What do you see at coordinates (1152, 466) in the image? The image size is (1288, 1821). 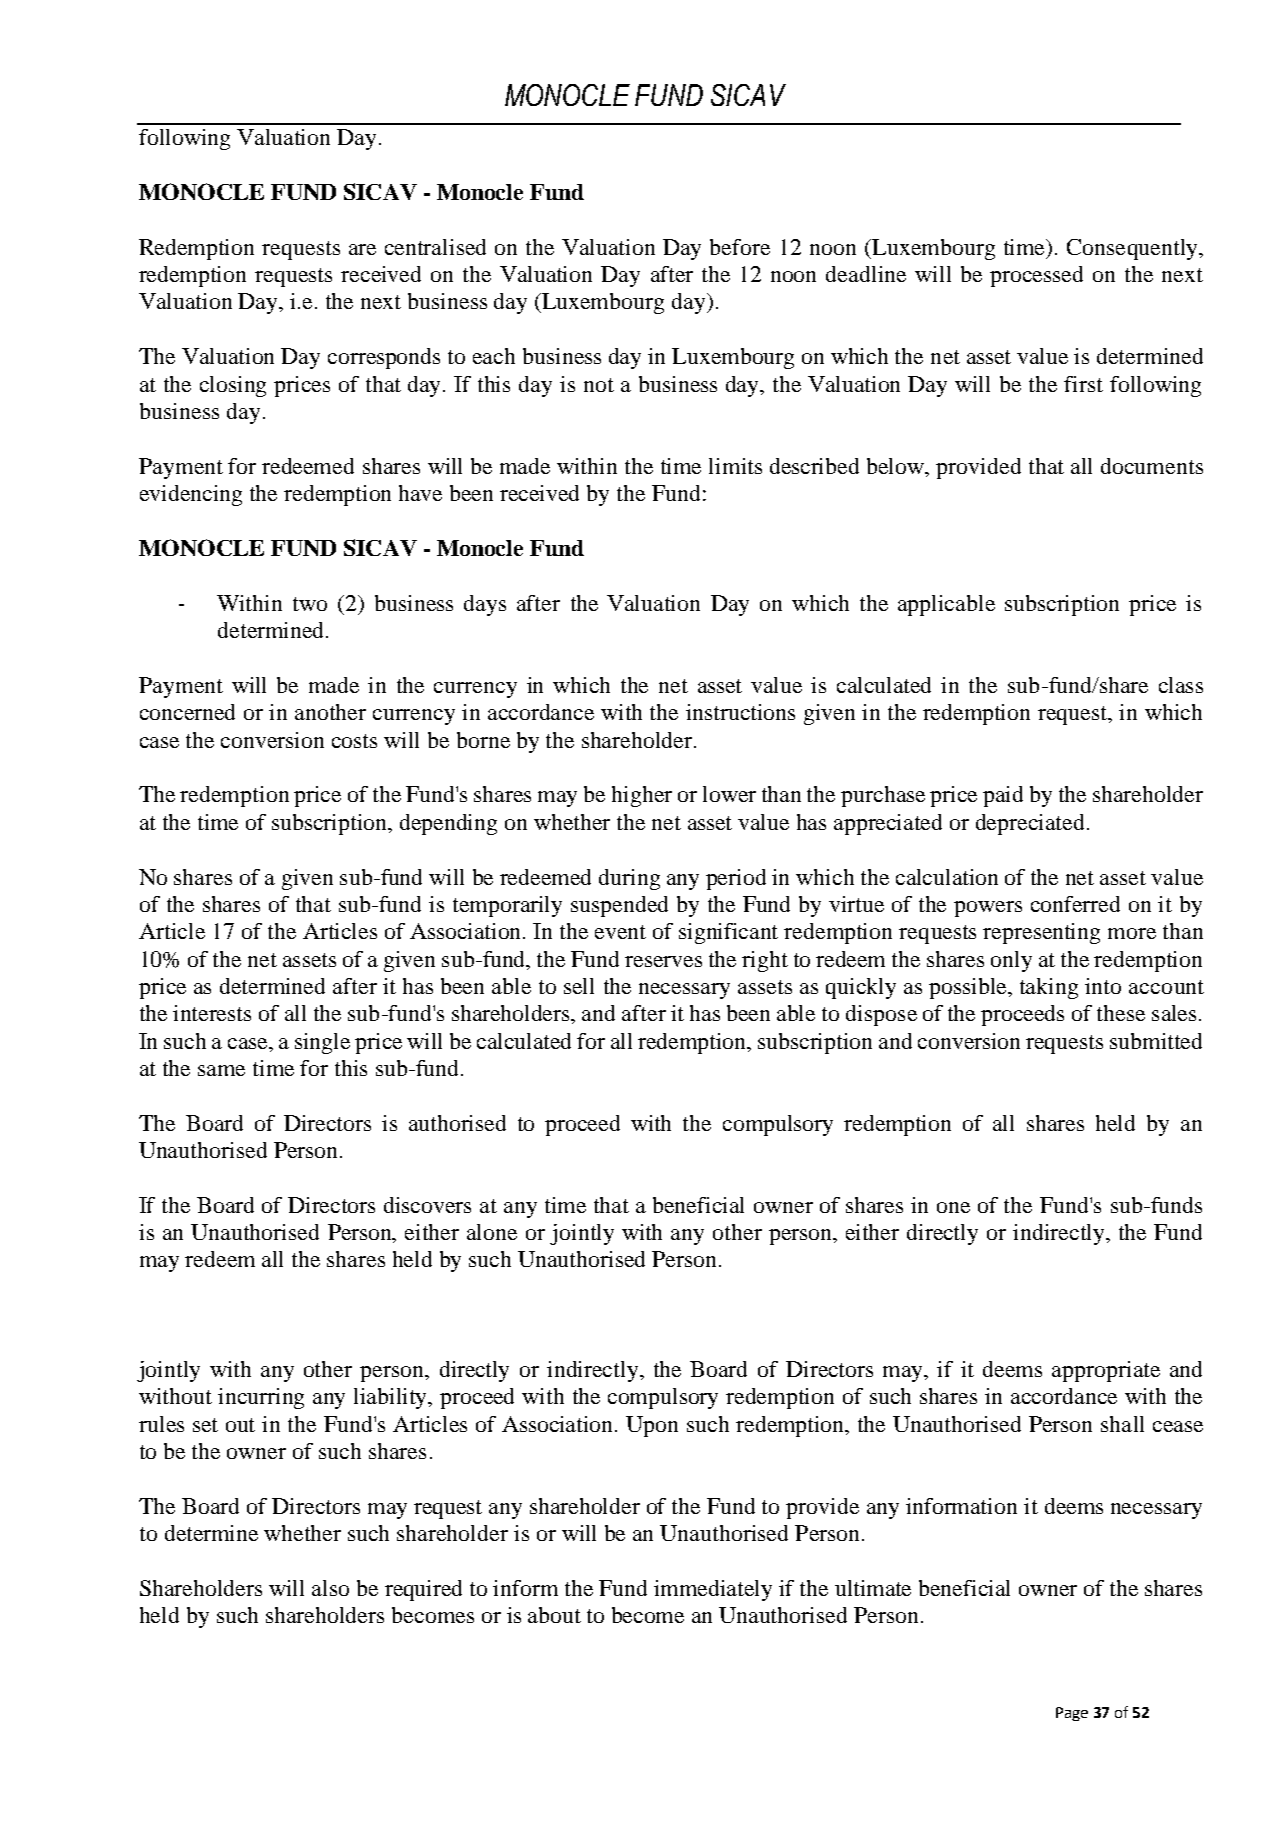 I see `documents` at bounding box center [1152, 466].
